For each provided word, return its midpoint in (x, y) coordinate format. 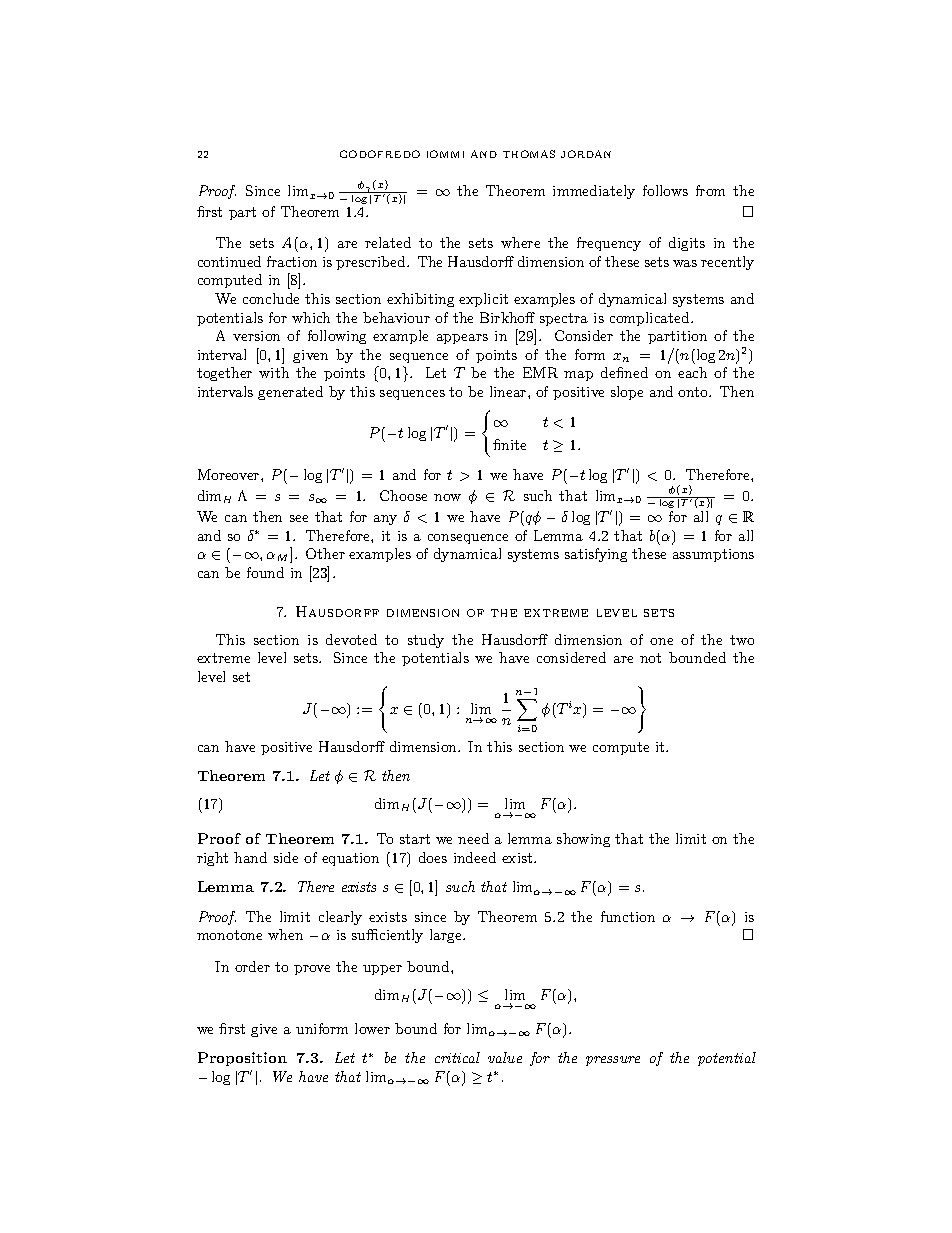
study (426, 641)
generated (290, 393)
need (473, 838)
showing (583, 840)
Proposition (242, 1059)
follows (665, 190)
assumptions (713, 555)
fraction (292, 261)
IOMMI (445, 154)
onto (694, 392)
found (265, 572)
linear (509, 391)
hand (250, 857)
